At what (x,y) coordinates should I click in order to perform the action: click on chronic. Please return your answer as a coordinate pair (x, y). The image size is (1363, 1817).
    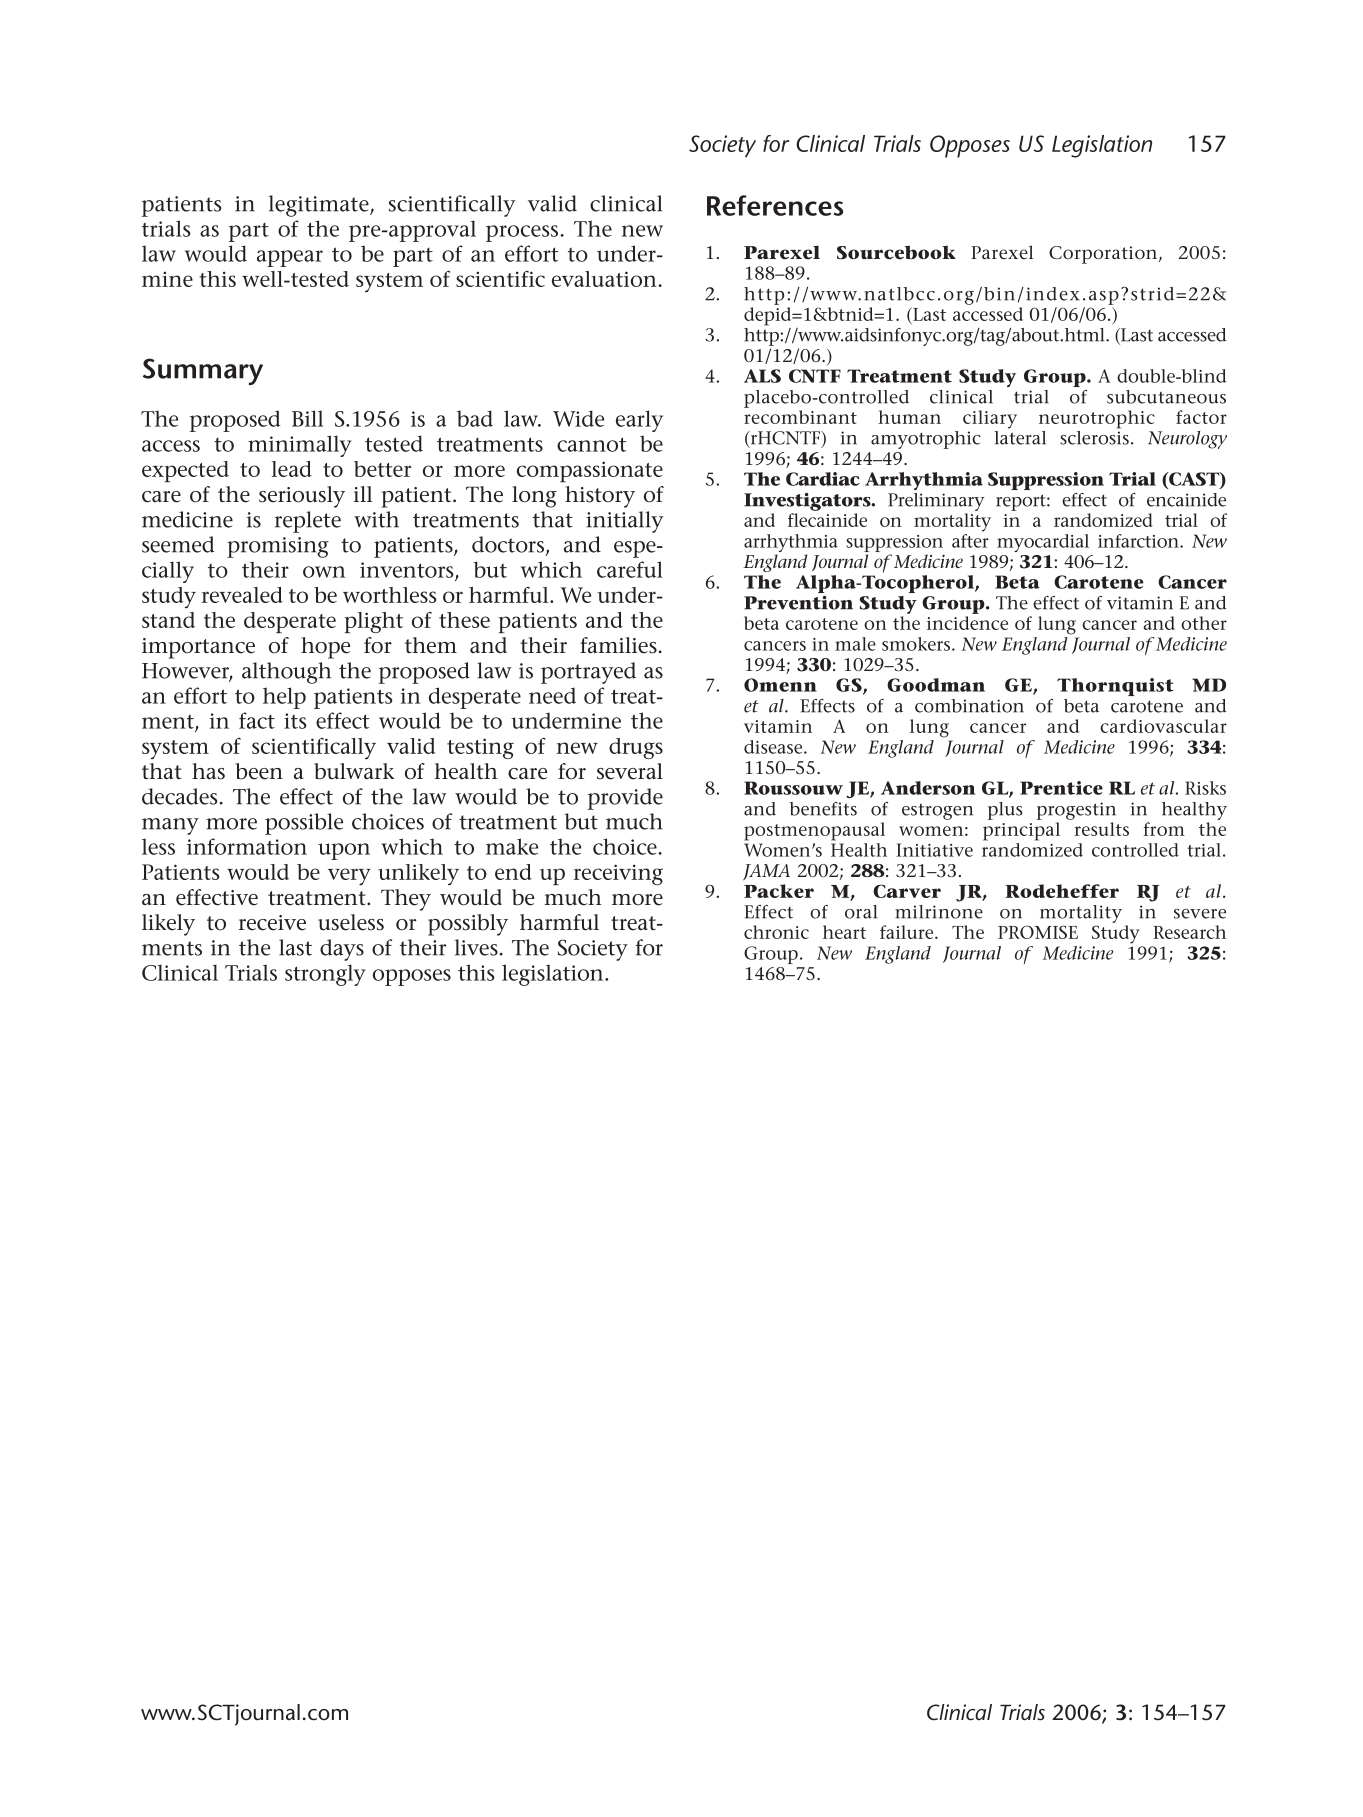
    Looking at the image, I should click on (776, 932).
